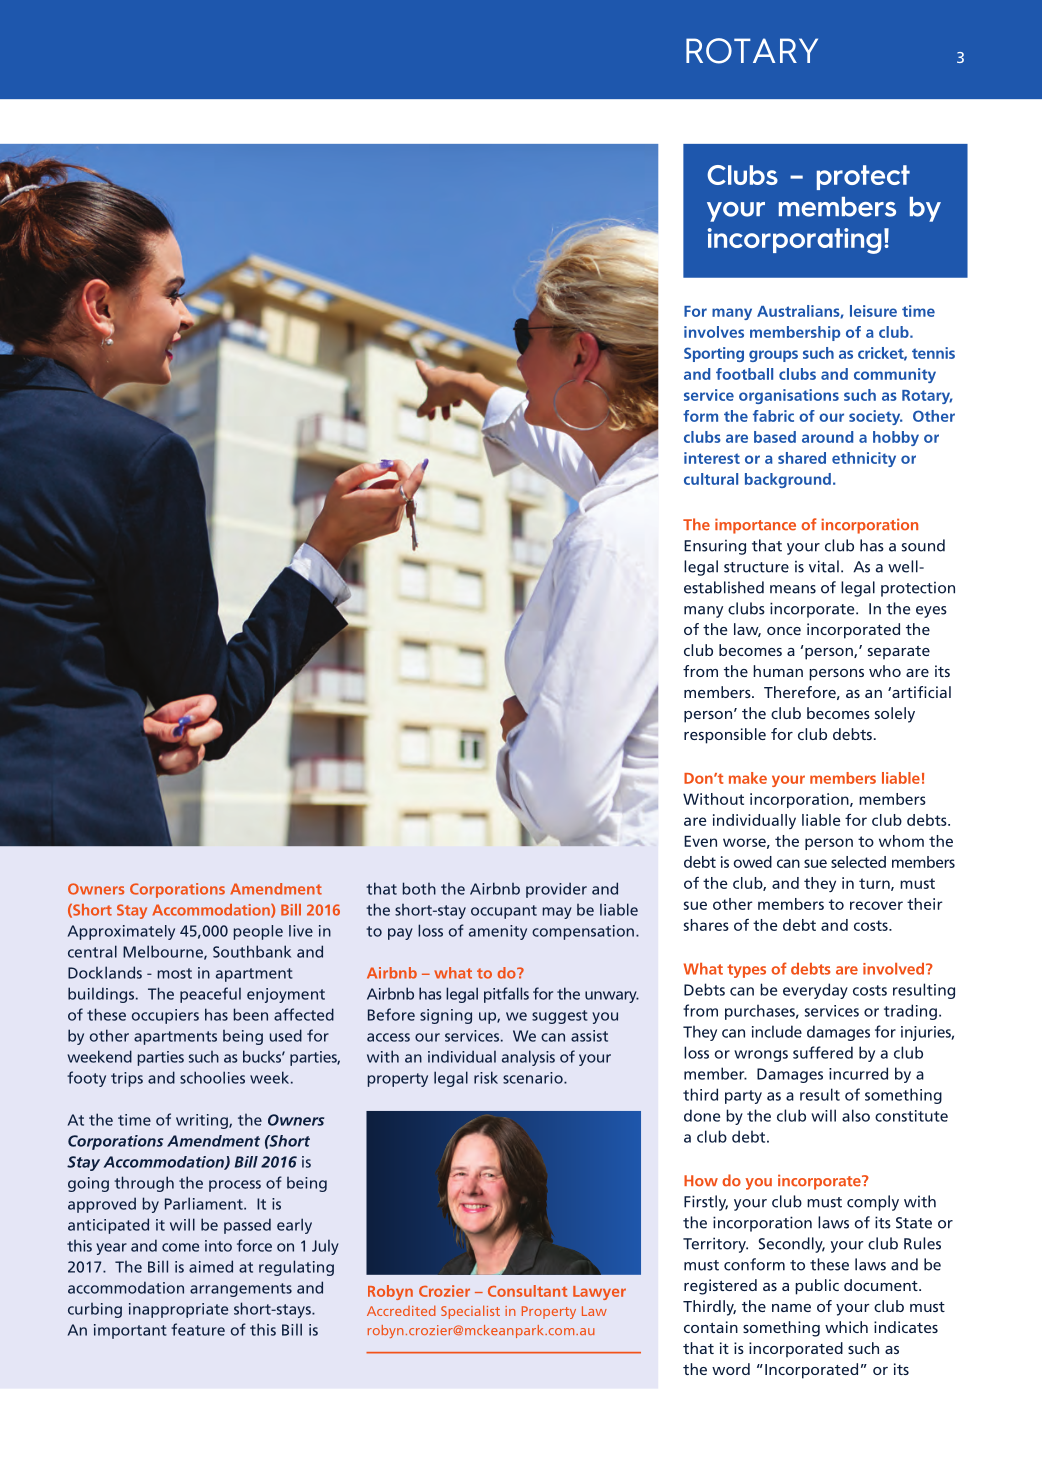  I want to click on vital, so click(824, 566).
